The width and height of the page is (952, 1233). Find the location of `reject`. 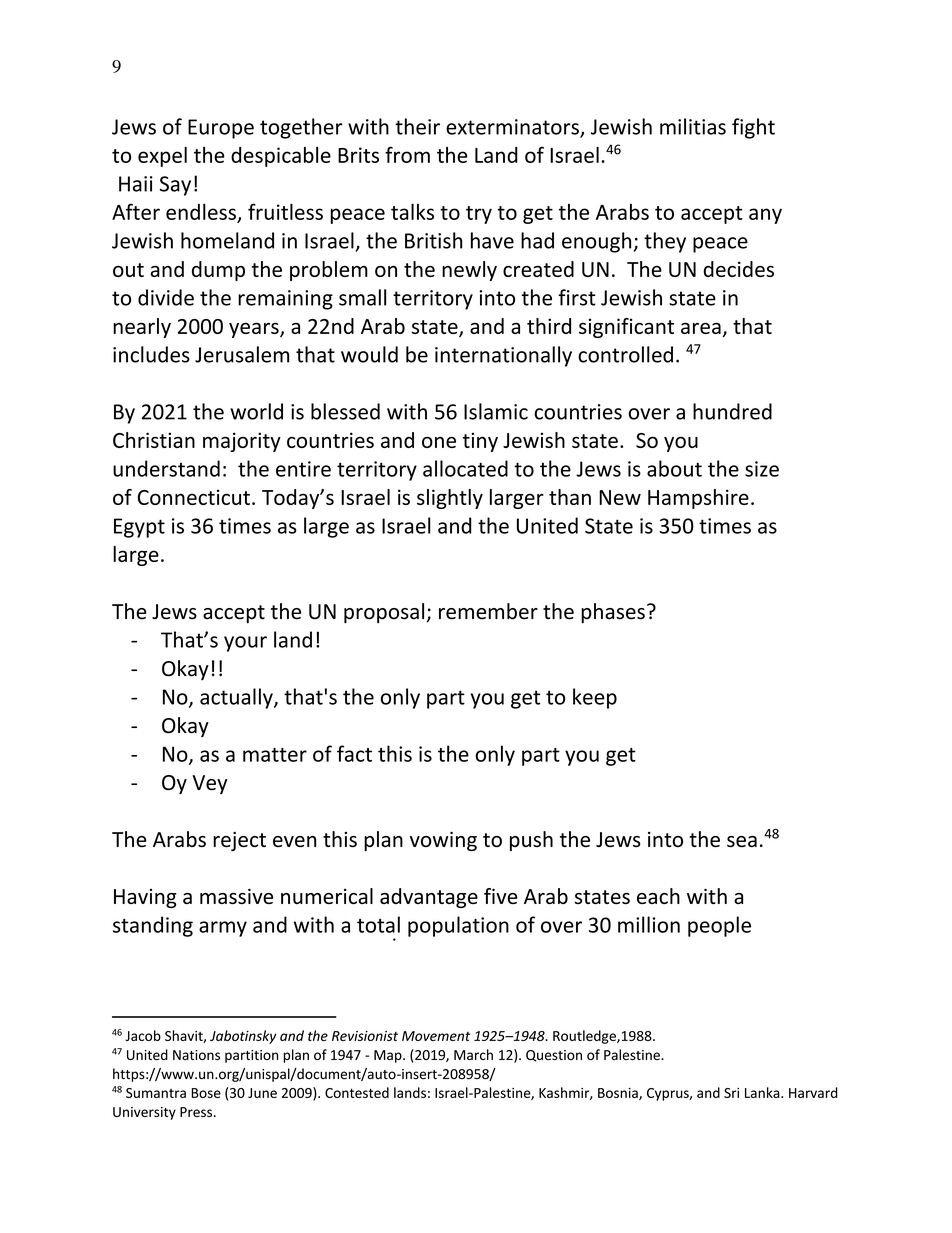

reject is located at coordinates (239, 841).
